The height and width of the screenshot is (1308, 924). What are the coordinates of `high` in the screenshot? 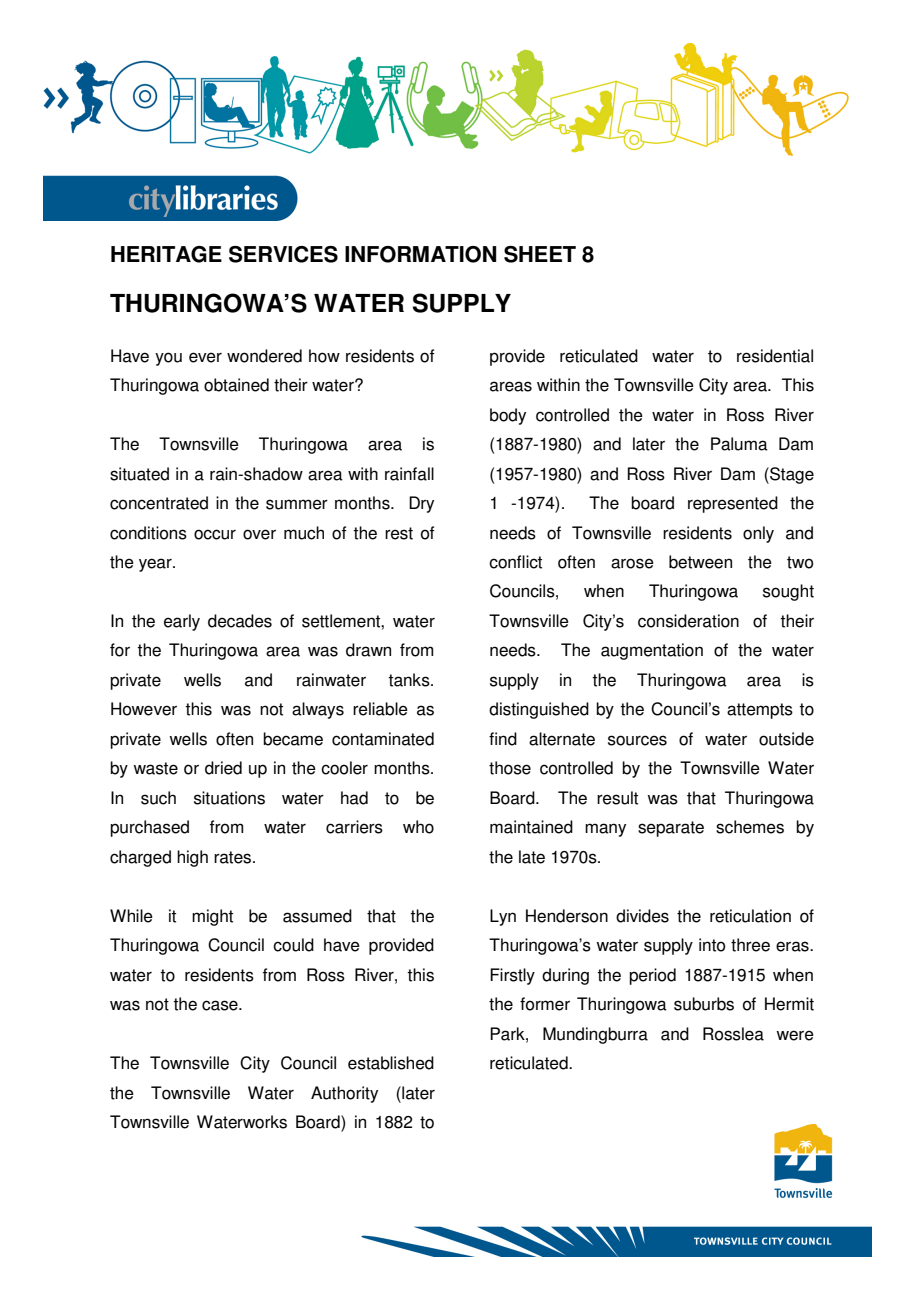 It's located at (192, 858).
